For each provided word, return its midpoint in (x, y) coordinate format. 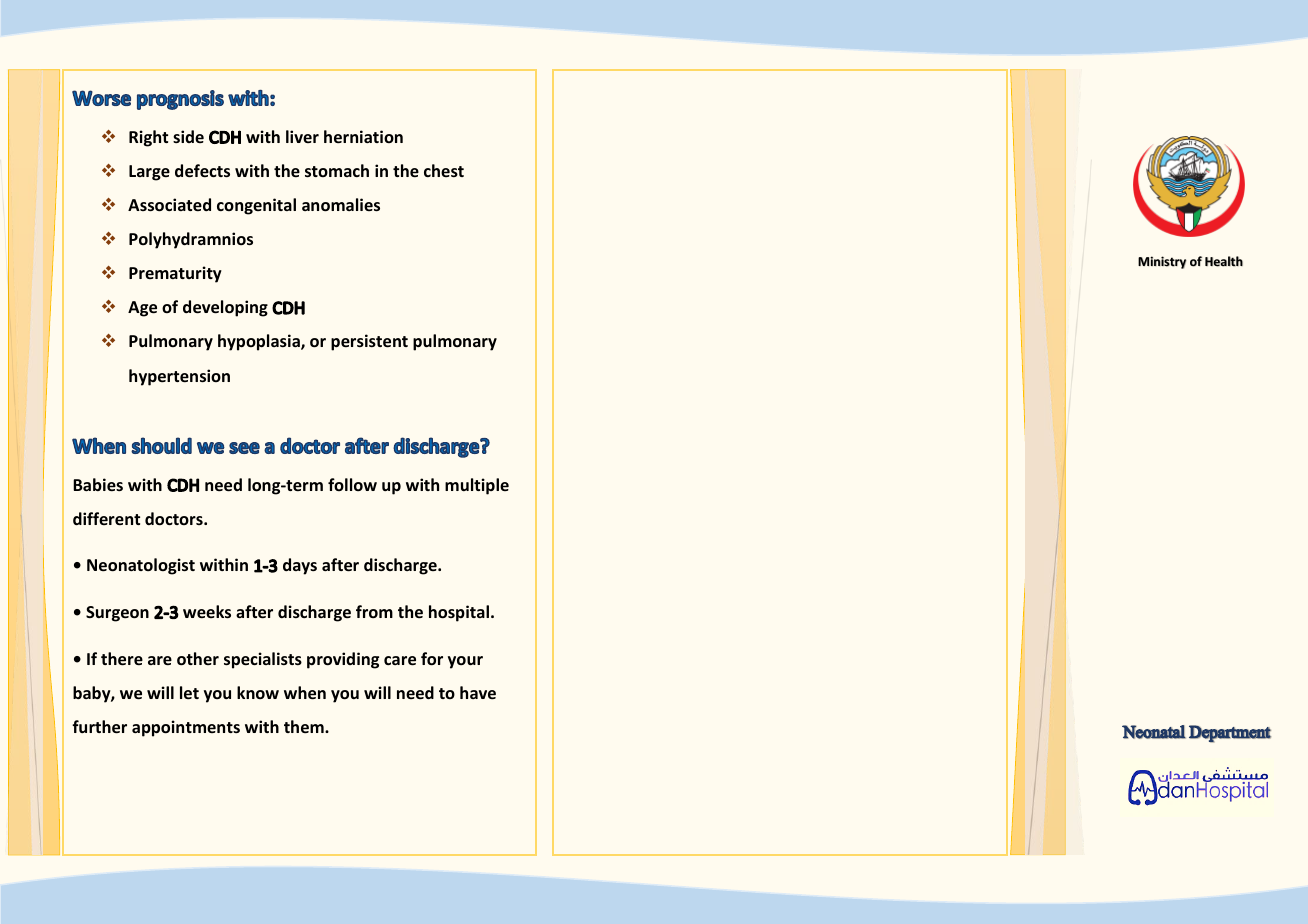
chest (444, 170)
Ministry (1162, 262)
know (258, 692)
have (478, 693)
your (465, 662)
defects (202, 171)
